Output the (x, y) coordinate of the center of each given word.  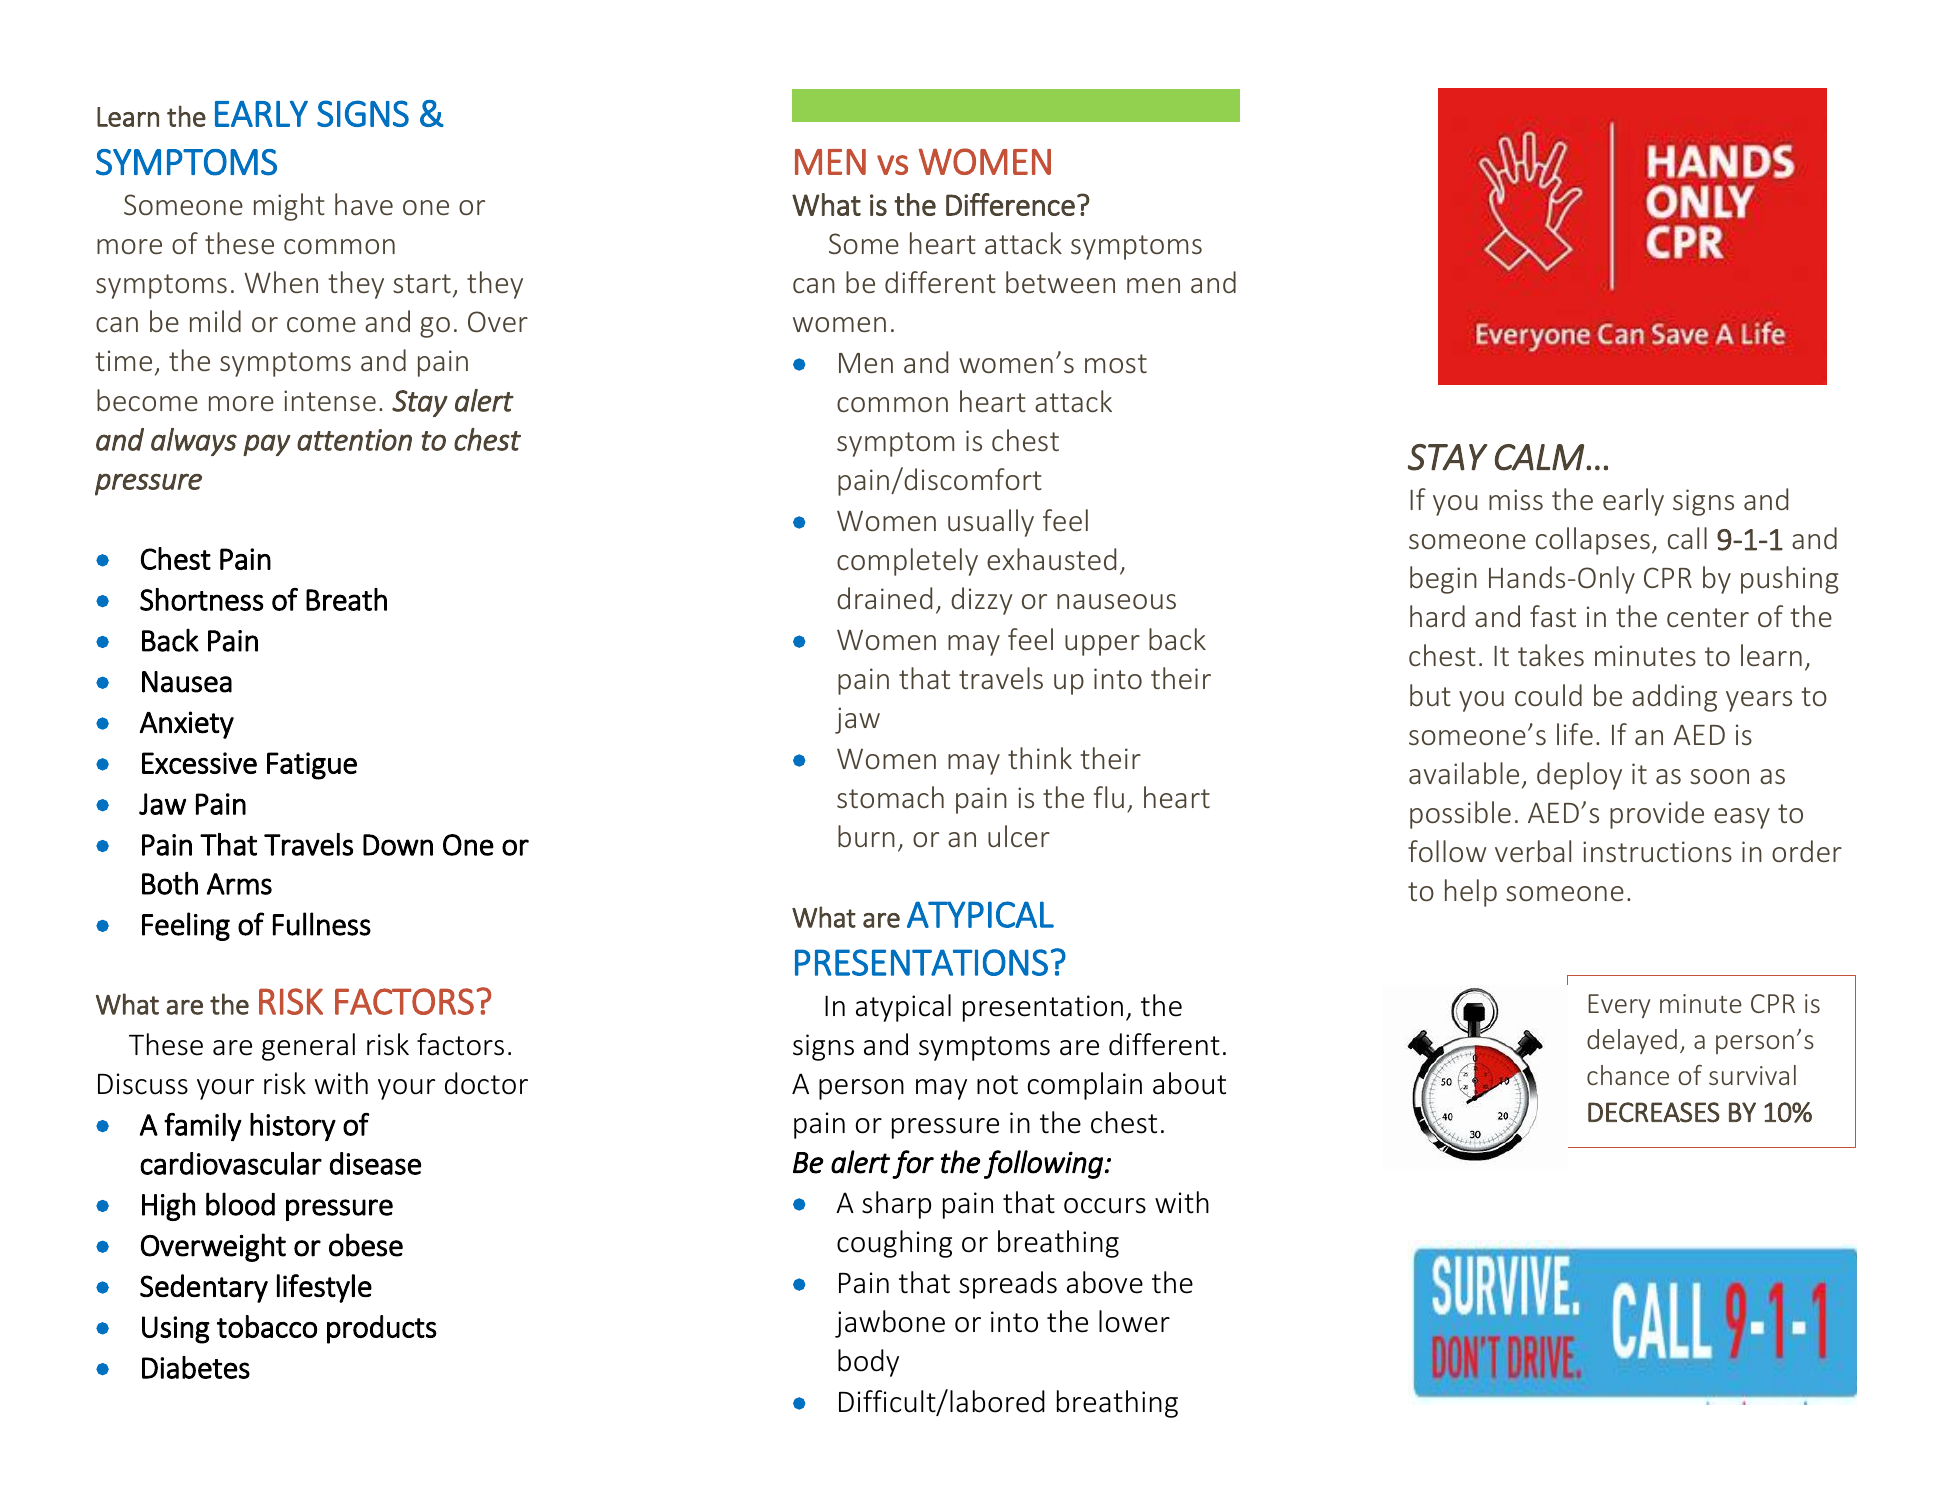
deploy (1579, 776)
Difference (1010, 204)
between (1060, 282)
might (289, 207)
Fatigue (312, 766)
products (382, 1329)
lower (1134, 1321)
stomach (890, 797)
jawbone (890, 1324)
